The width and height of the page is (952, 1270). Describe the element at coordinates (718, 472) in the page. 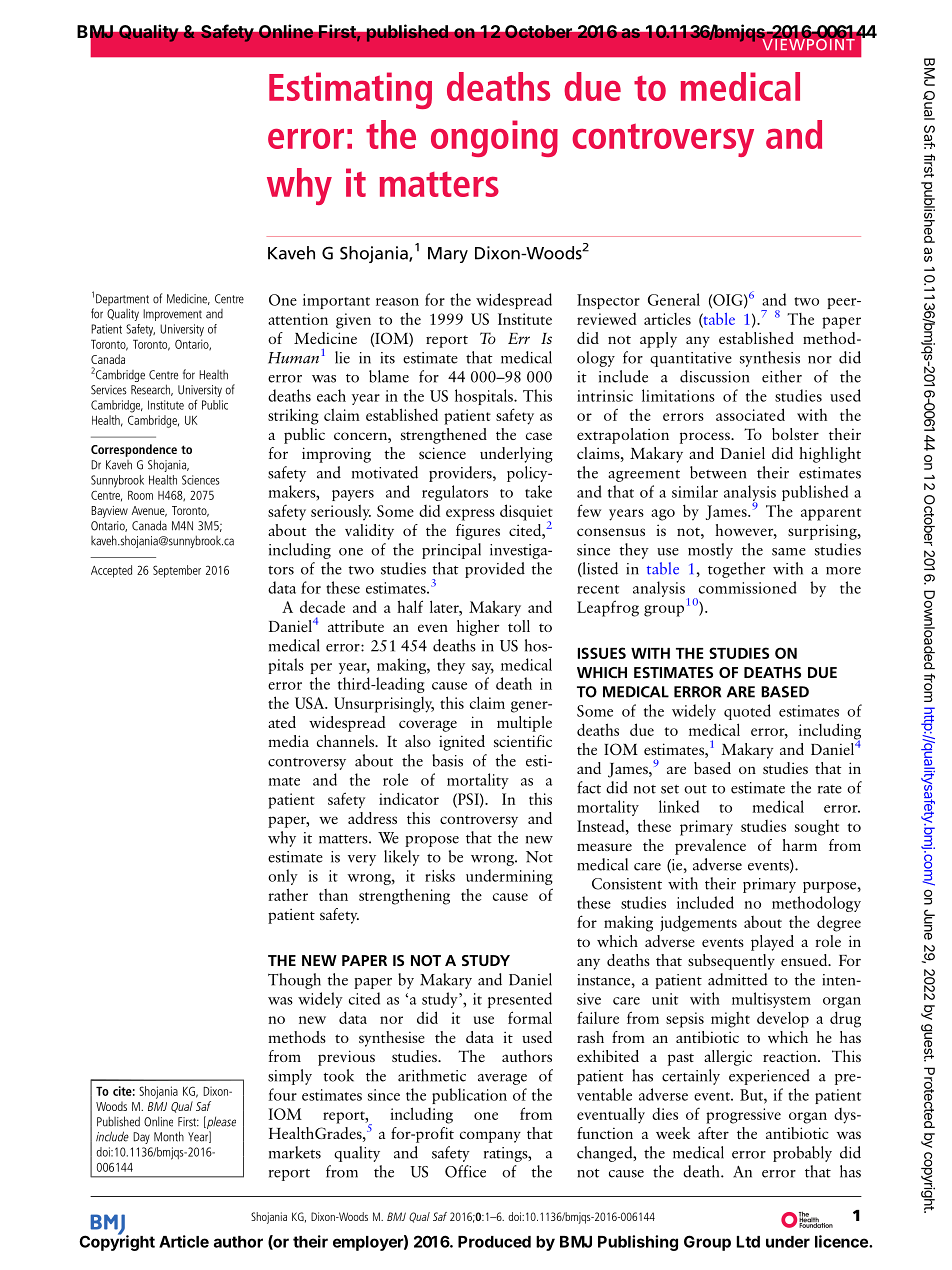

I see `between` at that location.
